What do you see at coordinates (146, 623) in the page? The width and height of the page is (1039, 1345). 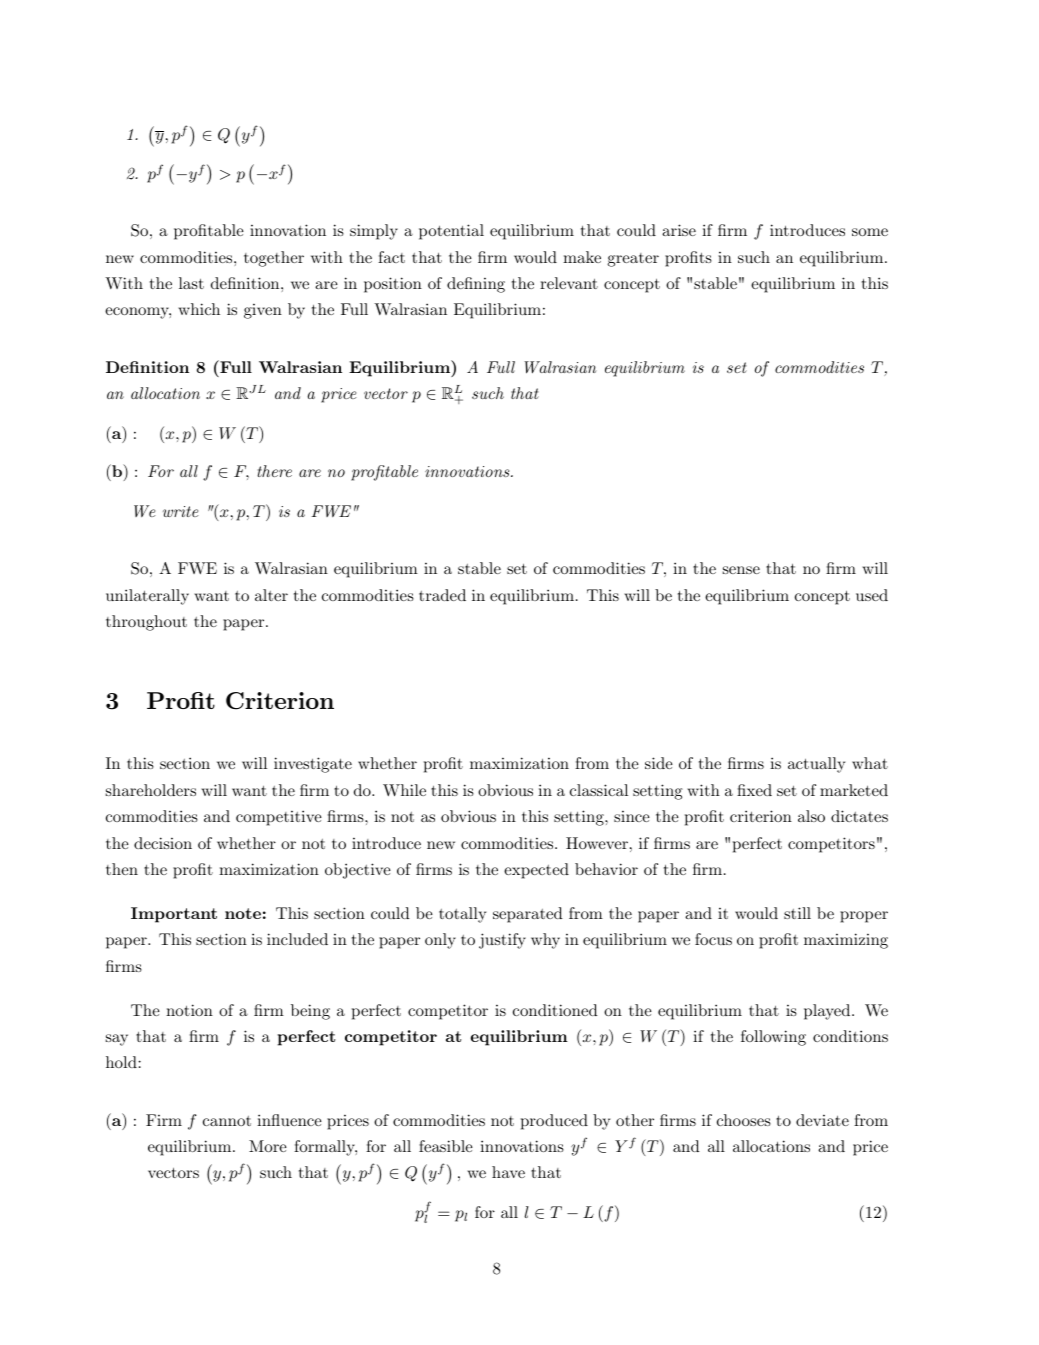 I see `throughout` at bounding box center [146, 623].
